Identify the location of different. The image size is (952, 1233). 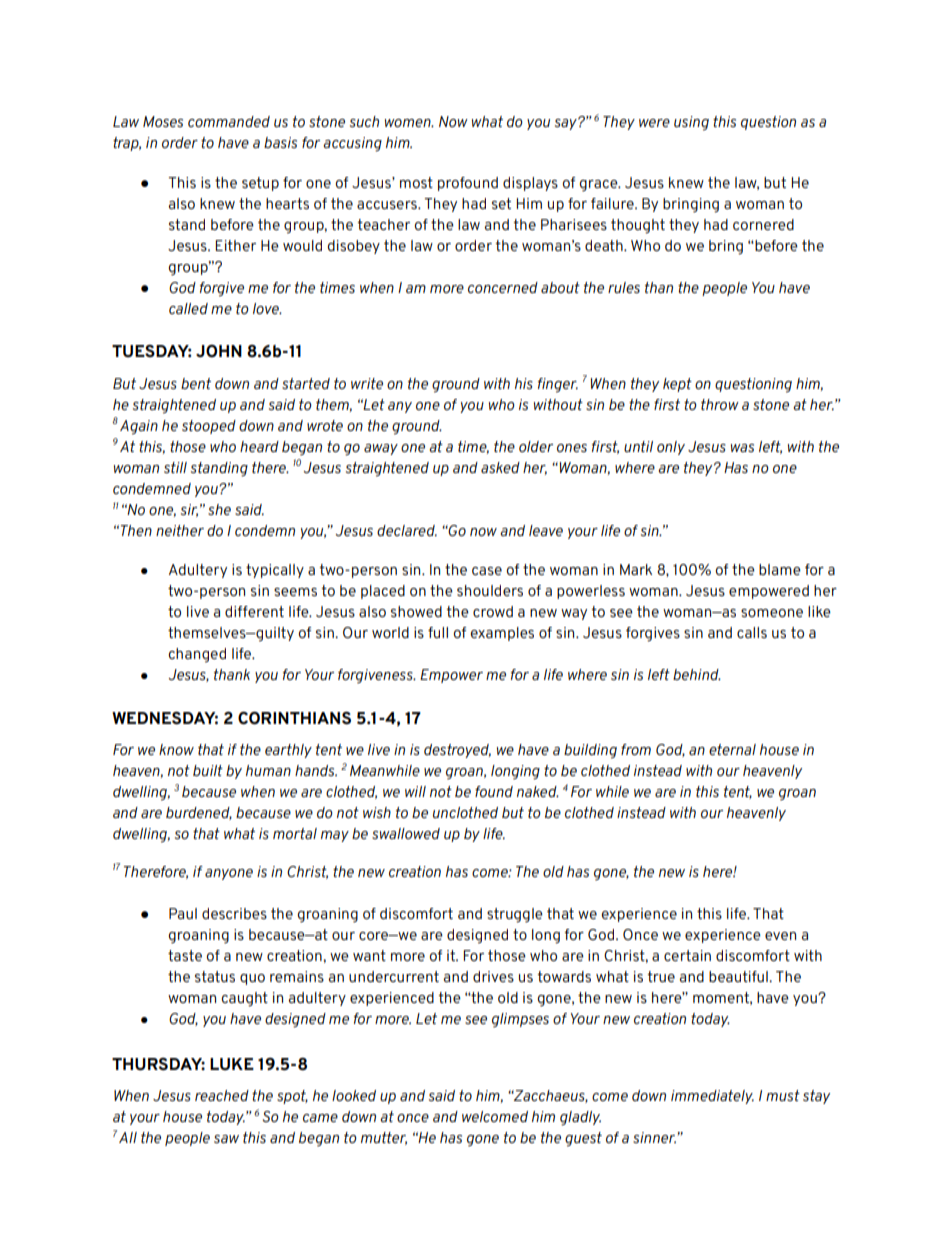
(254, 611).
